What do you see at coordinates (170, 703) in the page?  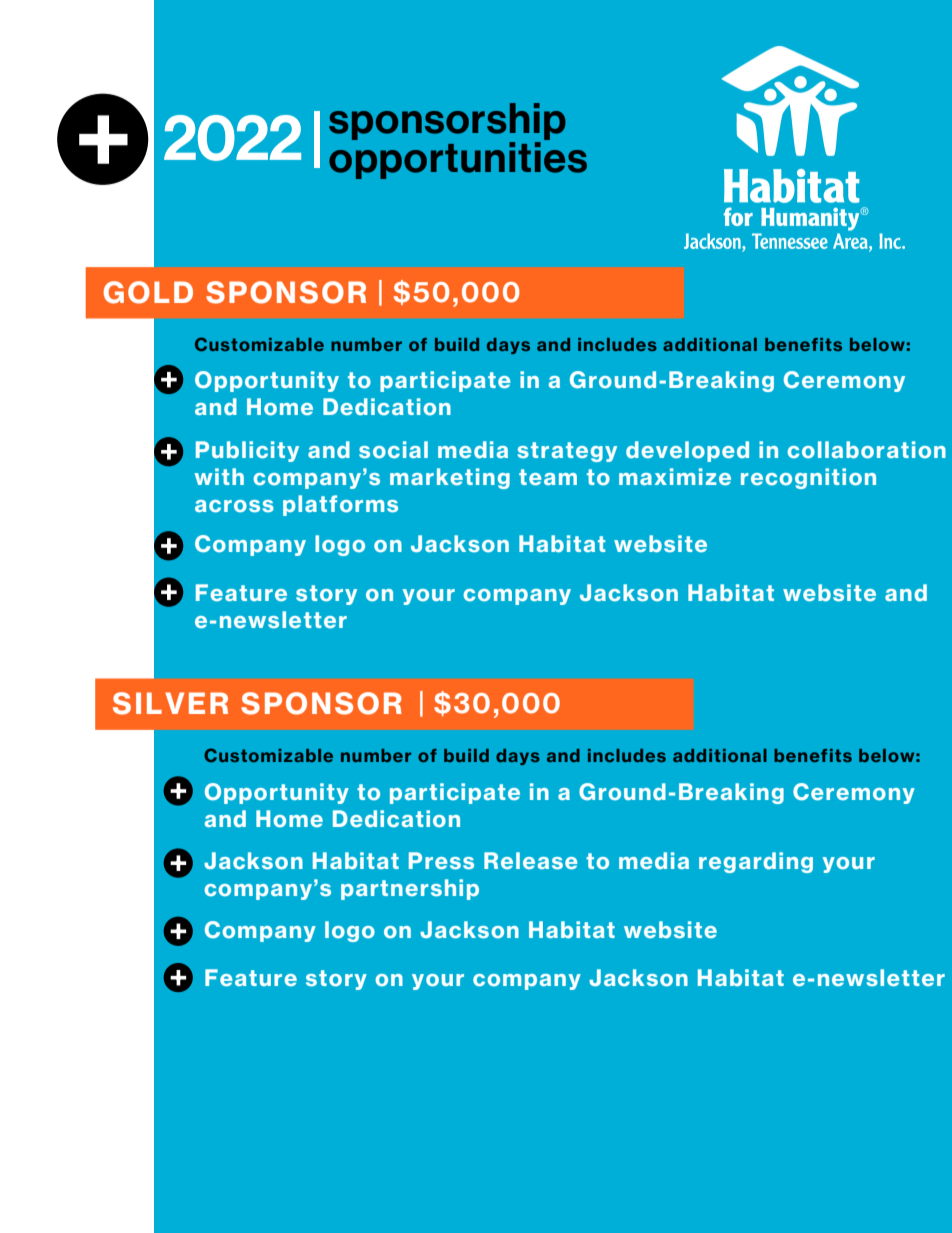 I see `SILVER` at bounding box center [170, 703].
